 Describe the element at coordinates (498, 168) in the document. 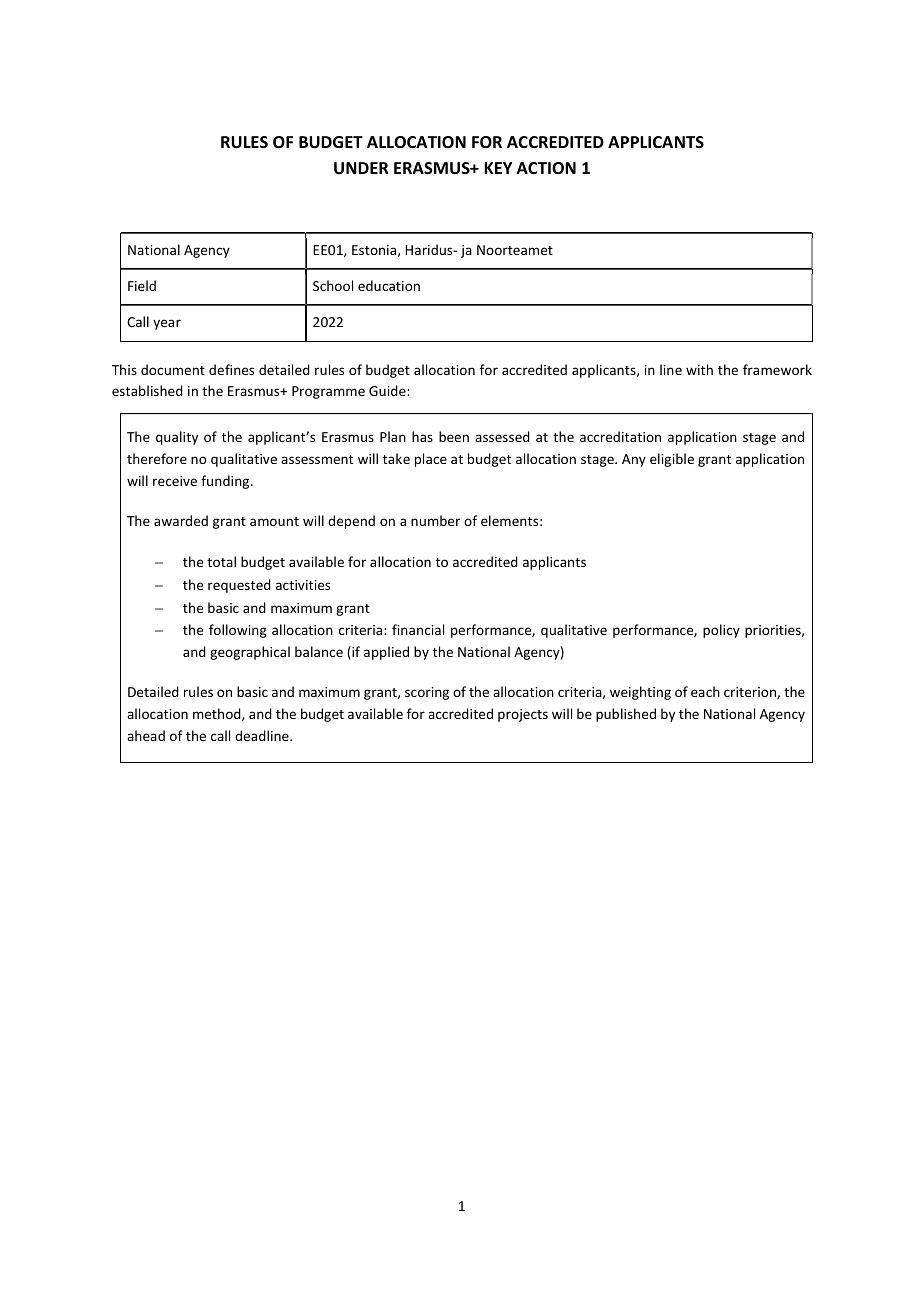

I see `KEY` at that location.
